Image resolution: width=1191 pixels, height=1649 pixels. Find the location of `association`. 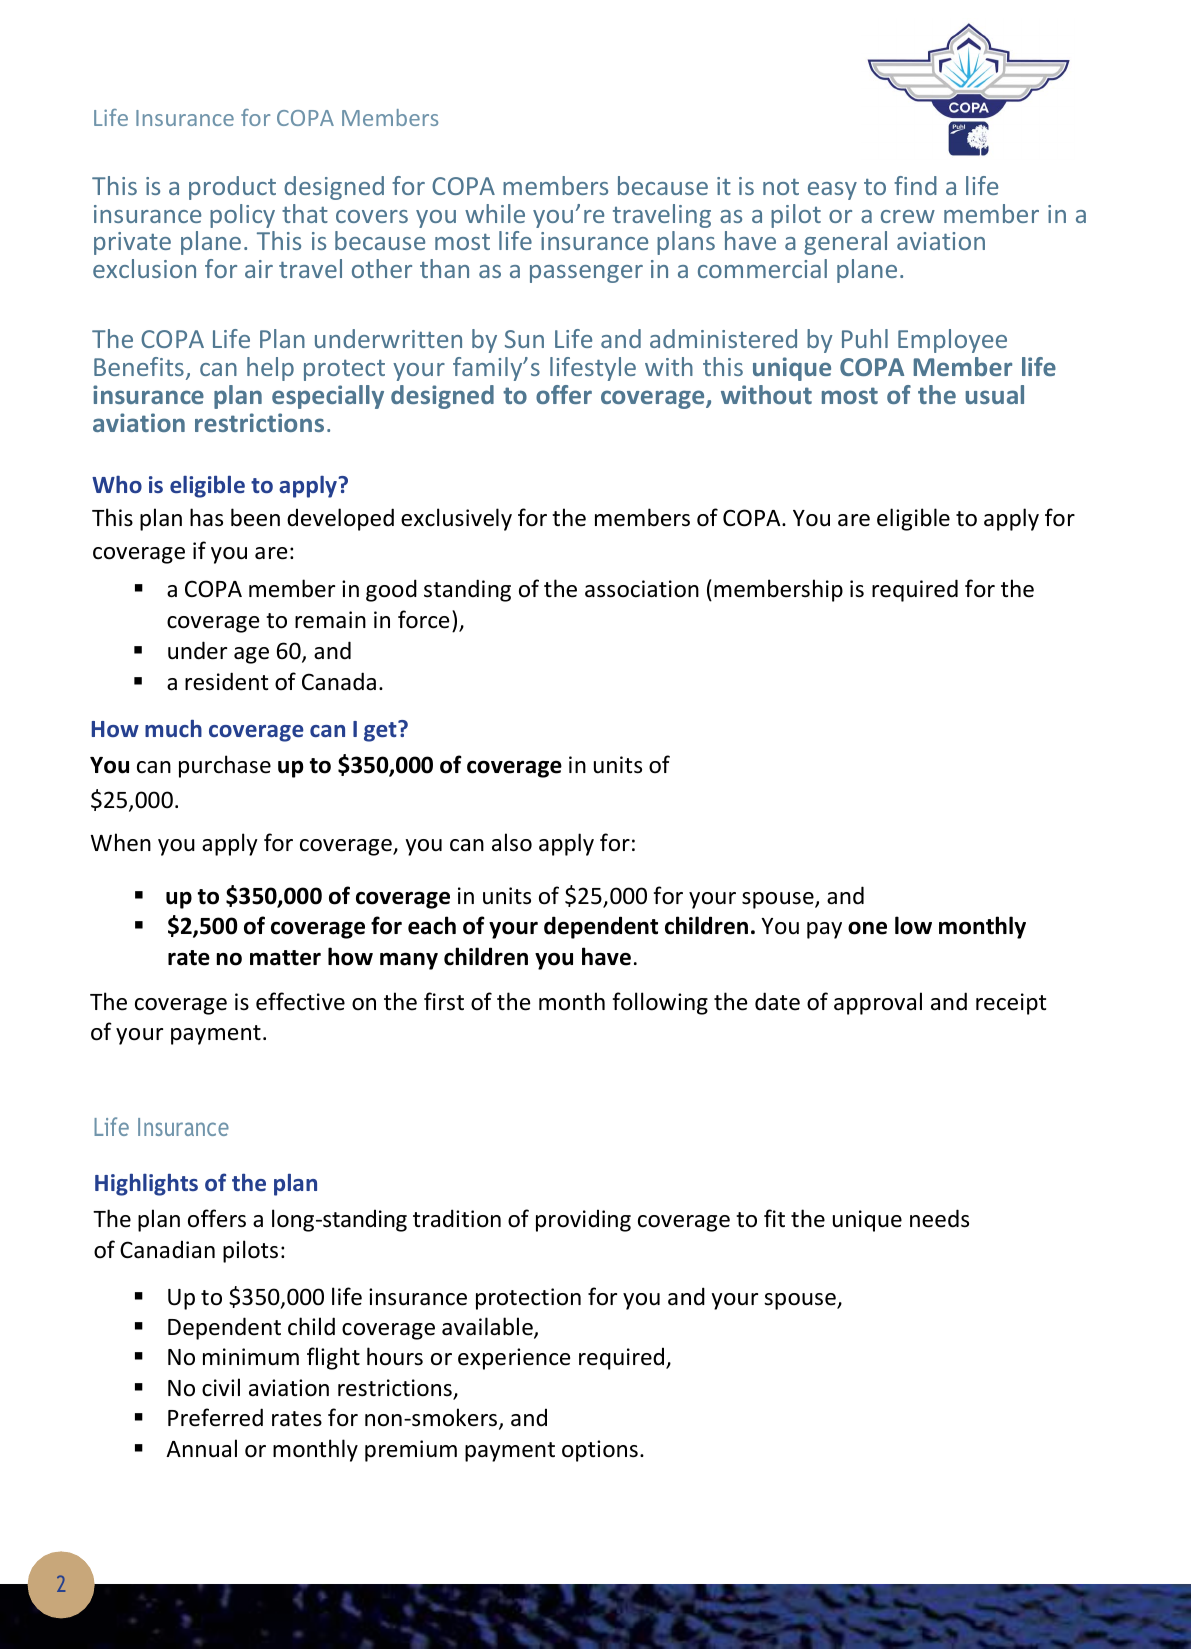

association is located at coordinates (642, 589).
